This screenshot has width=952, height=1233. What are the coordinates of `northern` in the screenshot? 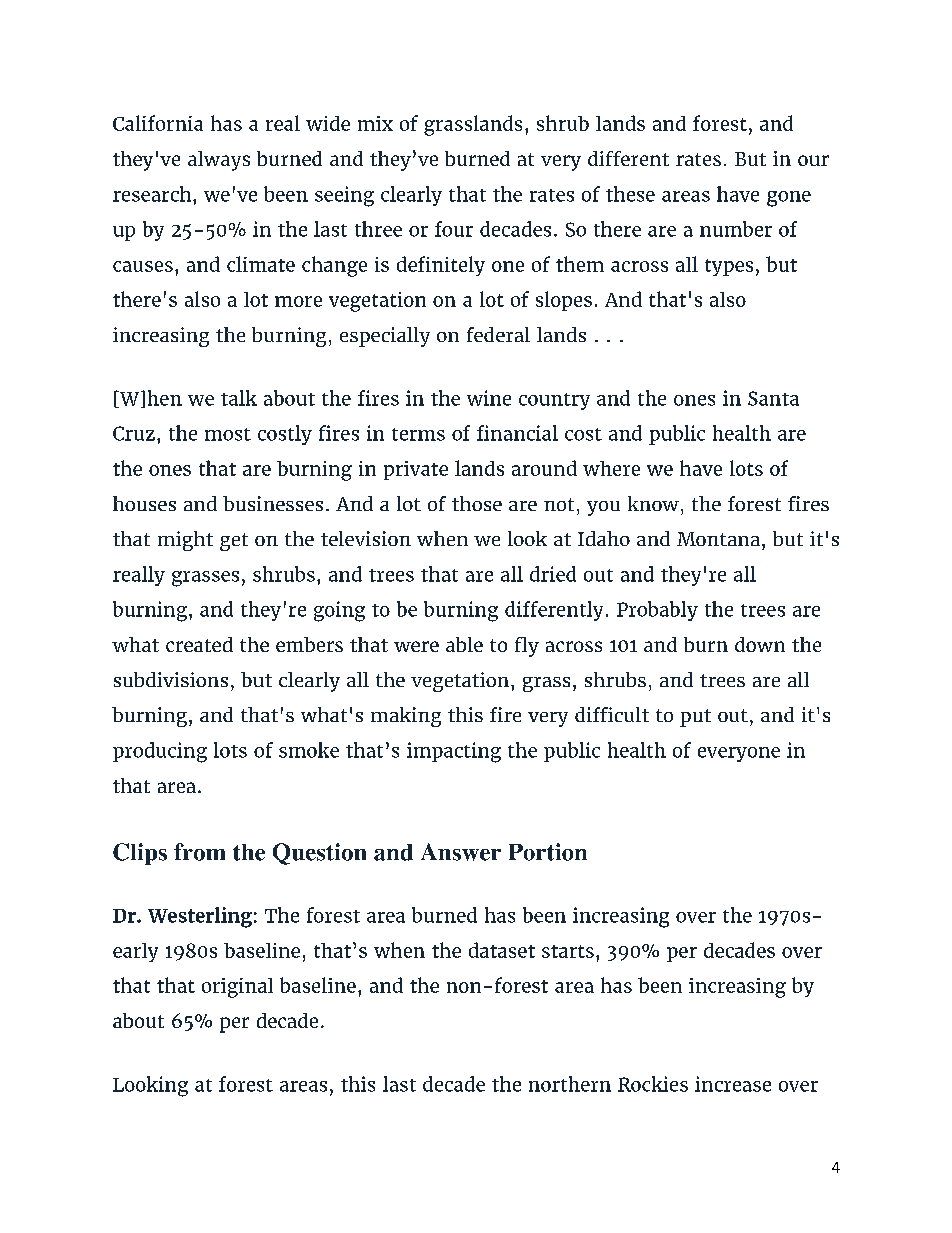 It's located at (570, 1084).
